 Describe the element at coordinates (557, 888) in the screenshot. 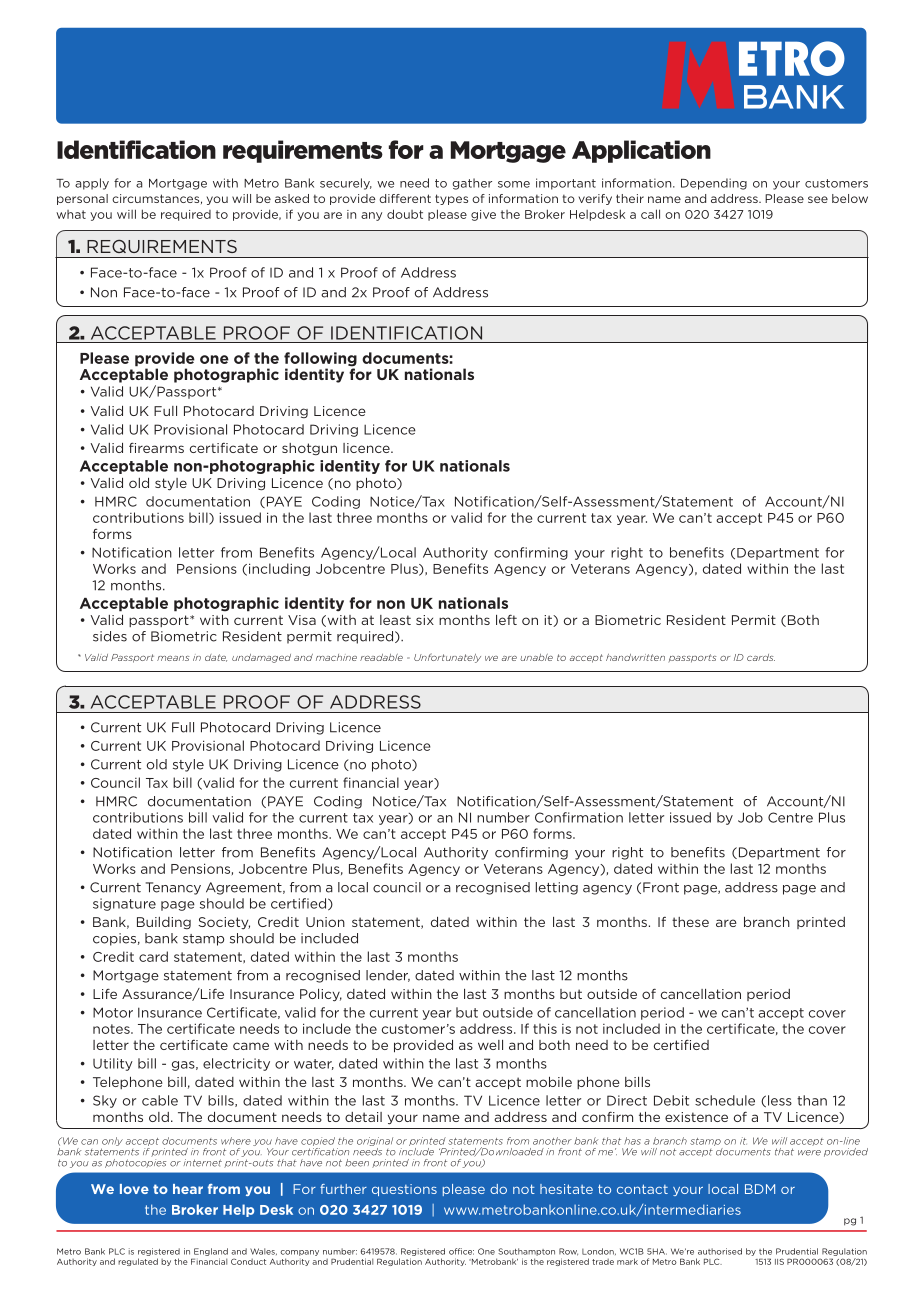

I see `letting` at that location.
